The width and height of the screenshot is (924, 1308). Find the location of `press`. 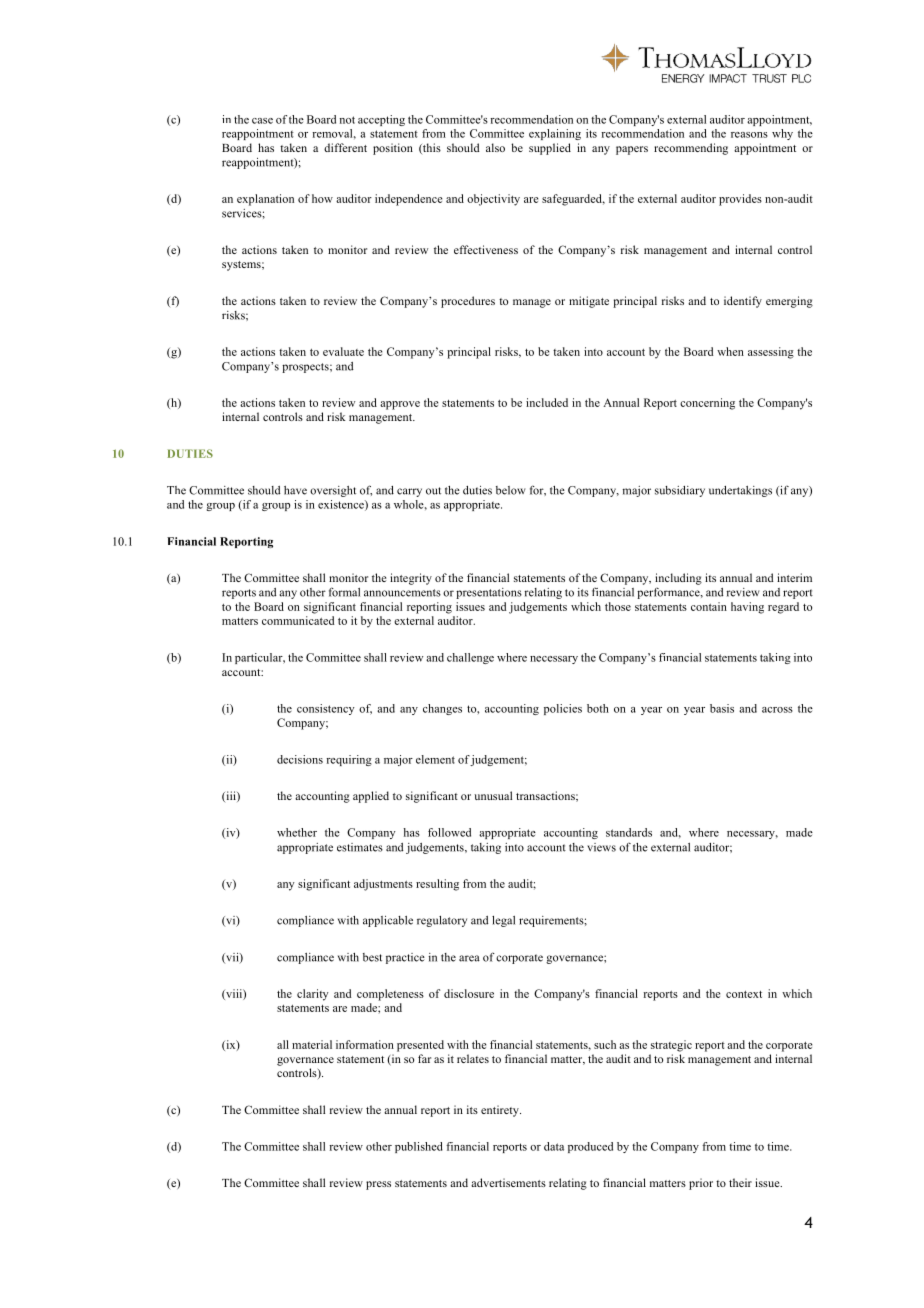

press is located at coordinates (378, 1185).
